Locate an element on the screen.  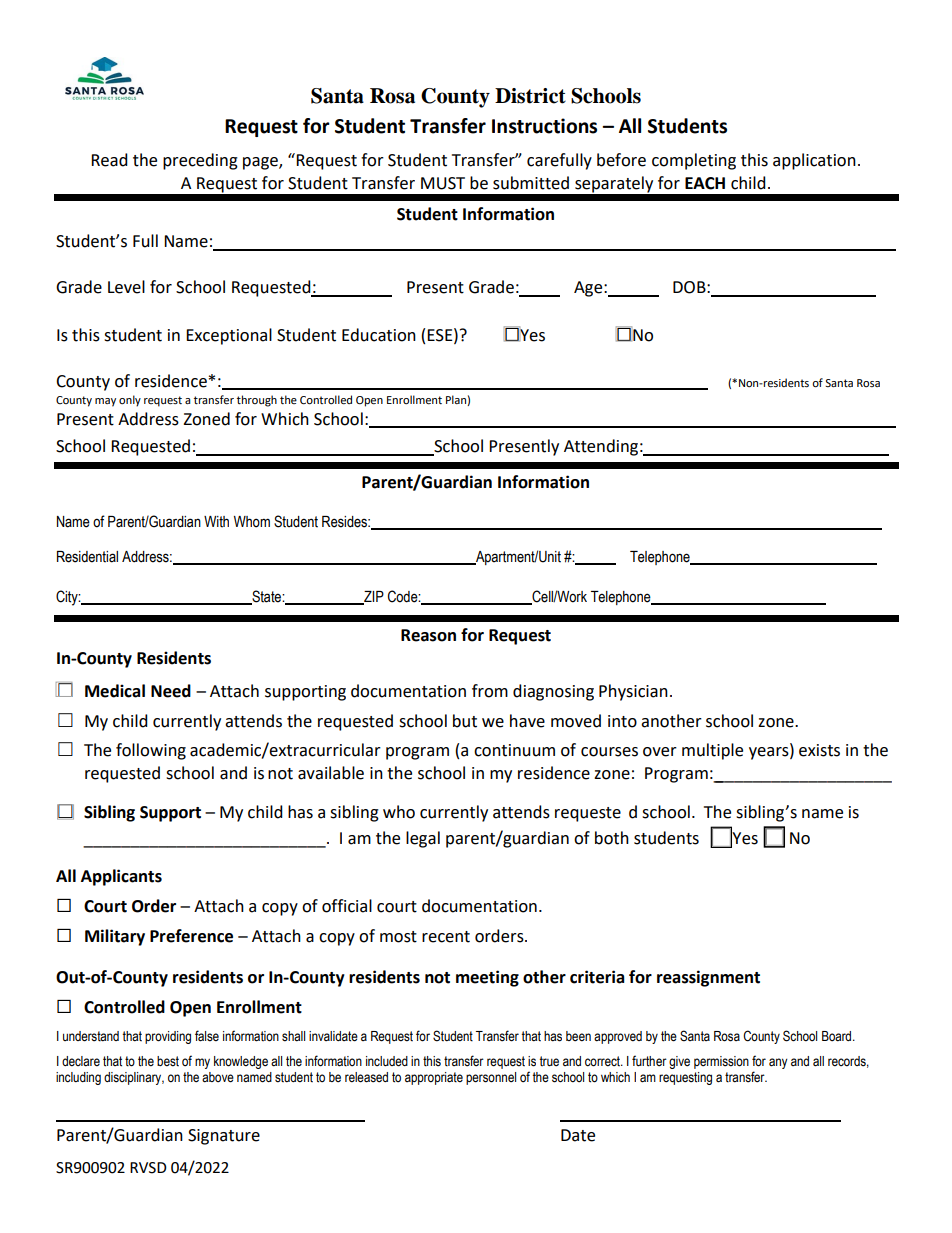
completing is located at coordinates (694, 161).
